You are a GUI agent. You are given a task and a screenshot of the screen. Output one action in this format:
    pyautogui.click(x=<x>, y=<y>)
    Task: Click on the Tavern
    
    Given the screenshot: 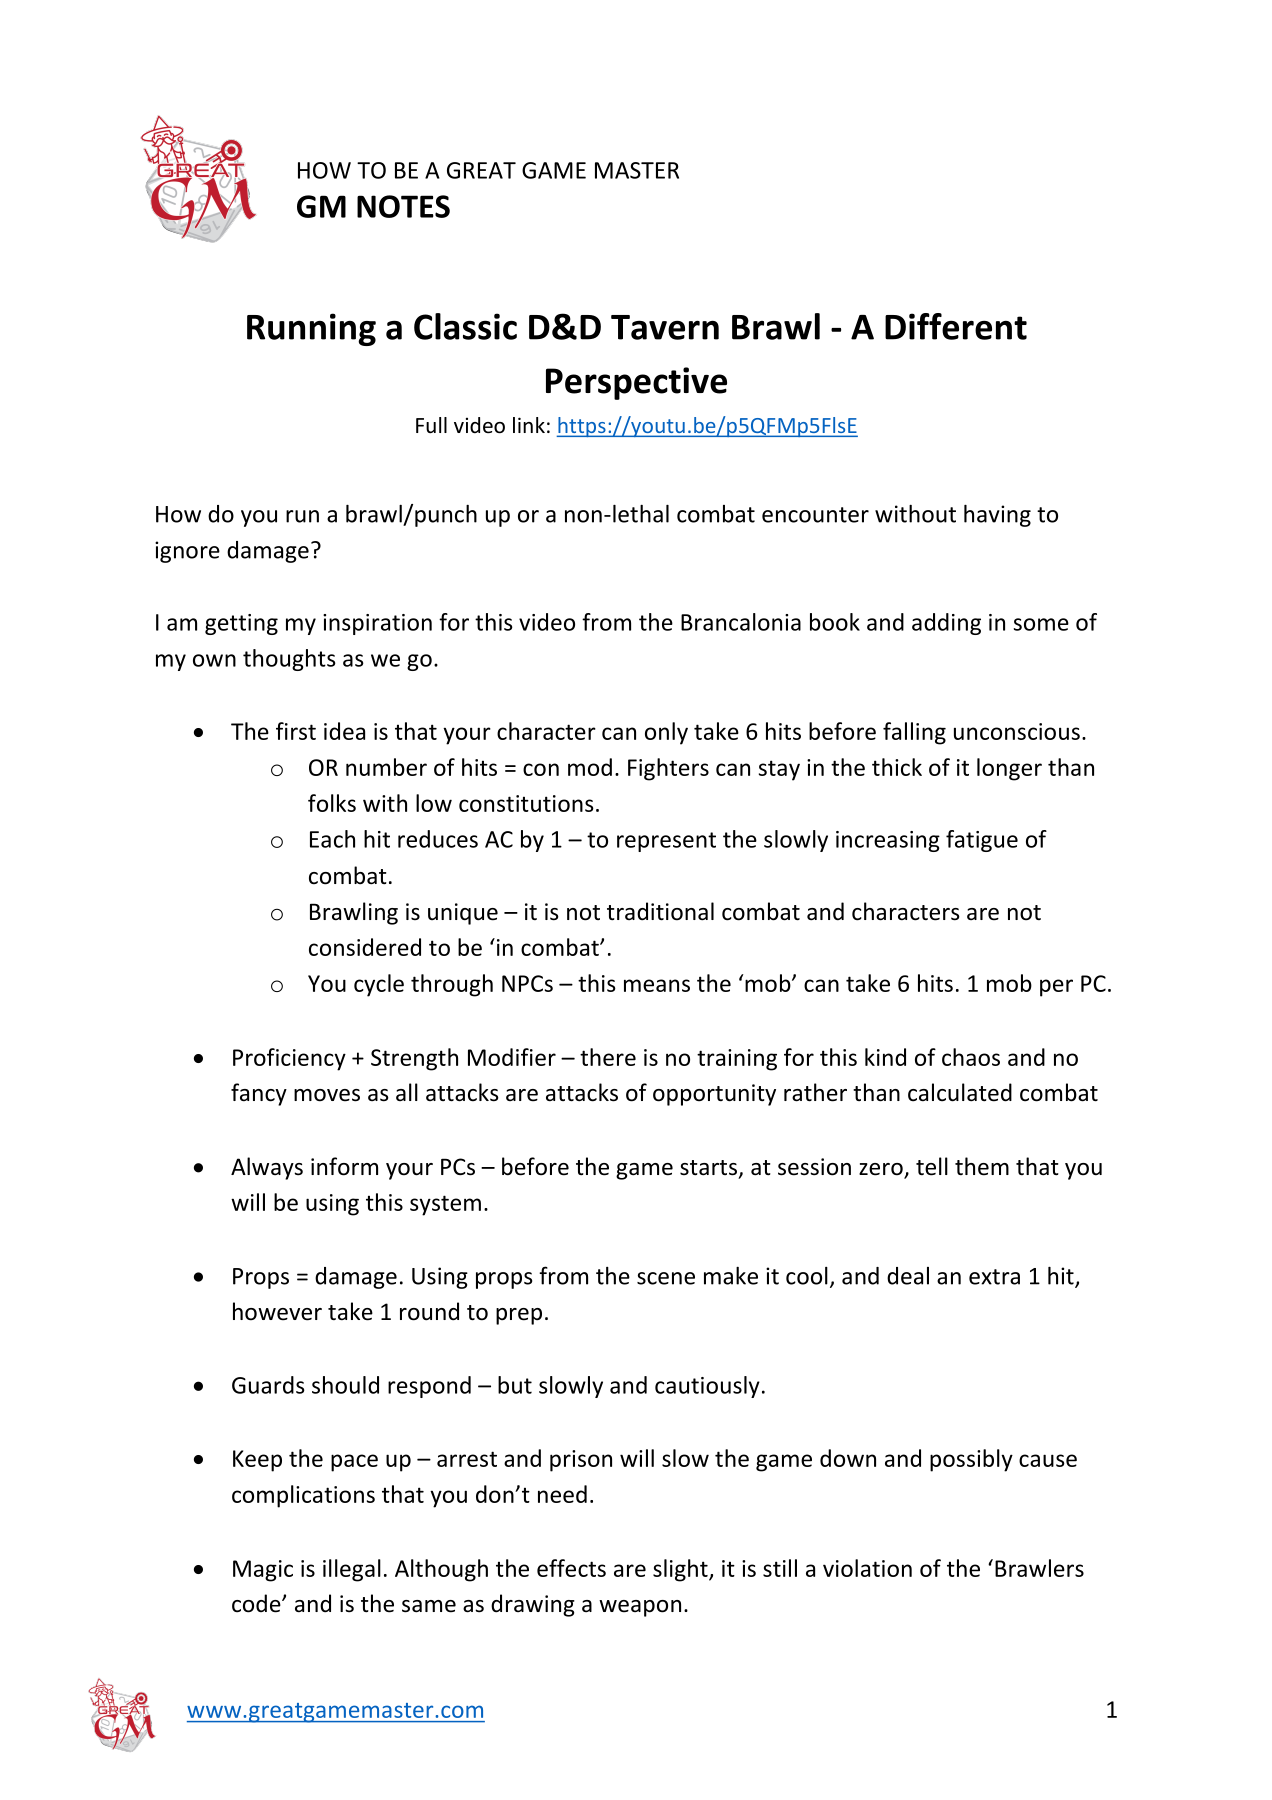 What is the action you would take?
    pyautogui.click(x=665, y=327)
